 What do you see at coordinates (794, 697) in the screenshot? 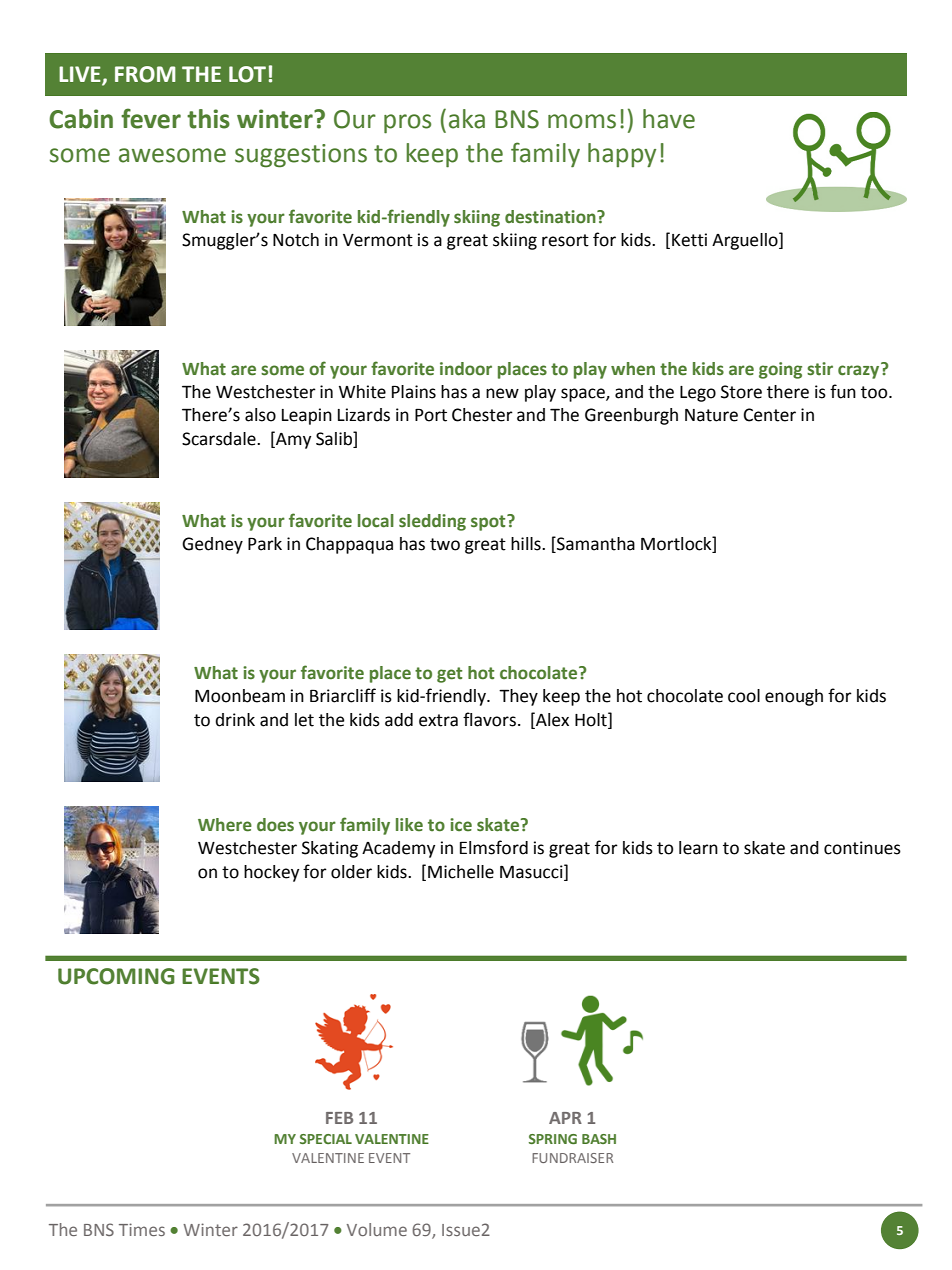
I see `enough` at bounding box center [794, 697].
